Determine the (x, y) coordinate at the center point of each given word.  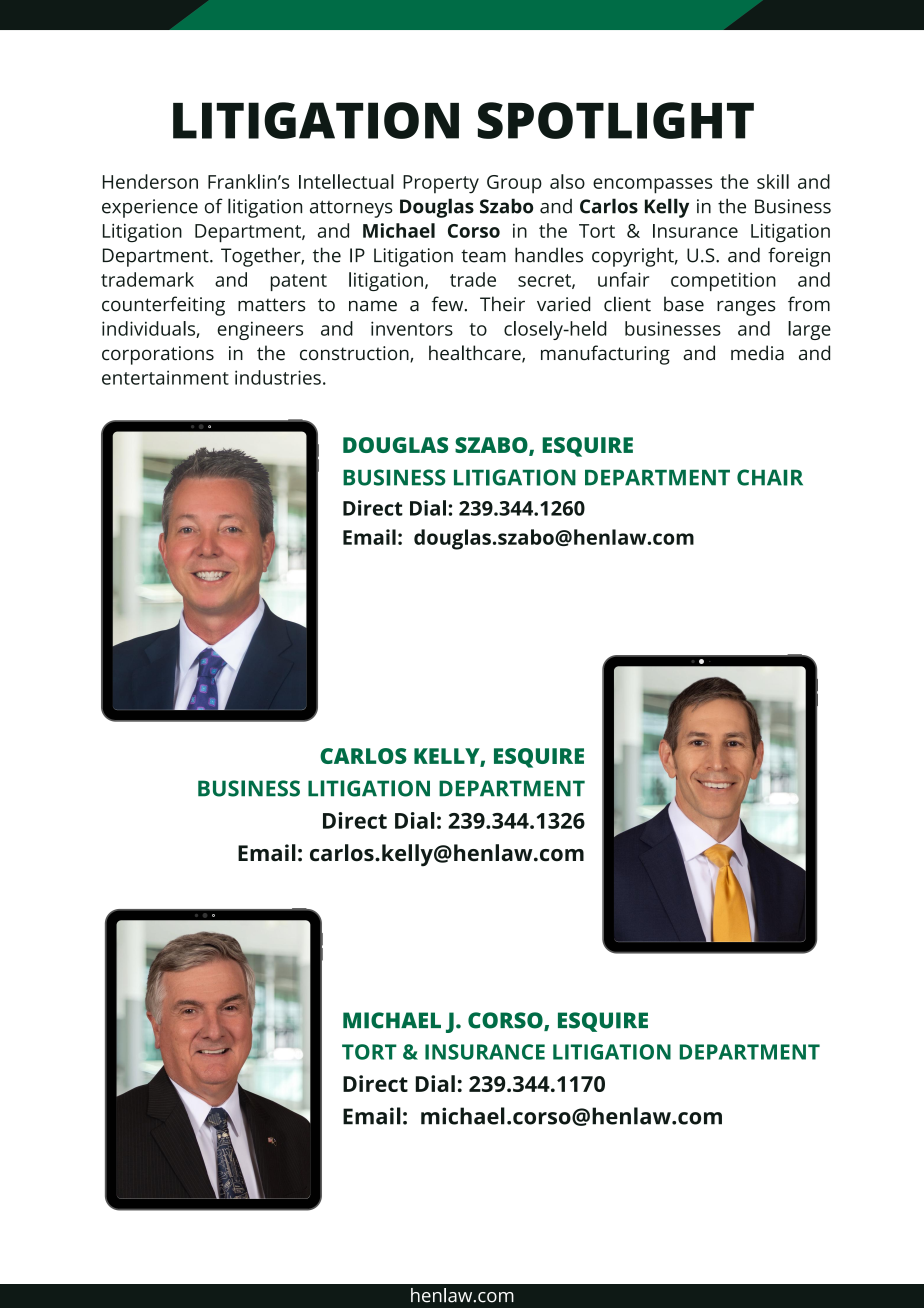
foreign (799, 257)
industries (278, 377)
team (483, 256)
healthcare (476, 354)
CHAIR (770, 477)
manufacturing (605, 355)
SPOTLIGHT (616, 120)
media (757, 353)
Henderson (150, 181)
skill (773, 181)
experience (150, 208)
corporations (158, 355)
